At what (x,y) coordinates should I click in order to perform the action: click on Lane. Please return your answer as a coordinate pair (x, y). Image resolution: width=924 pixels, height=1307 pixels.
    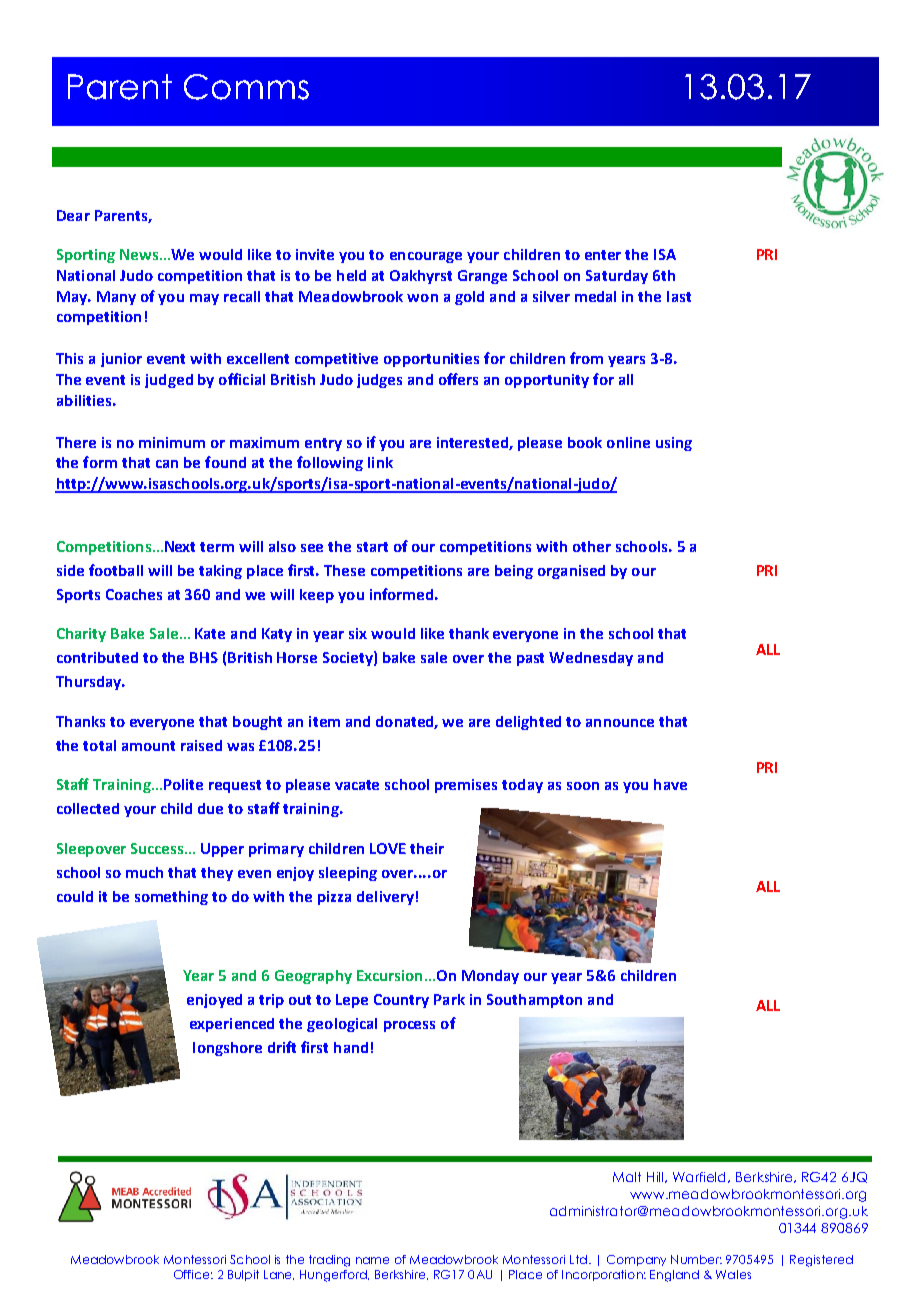
    Looking at the image, I should click on (279, 1275).
